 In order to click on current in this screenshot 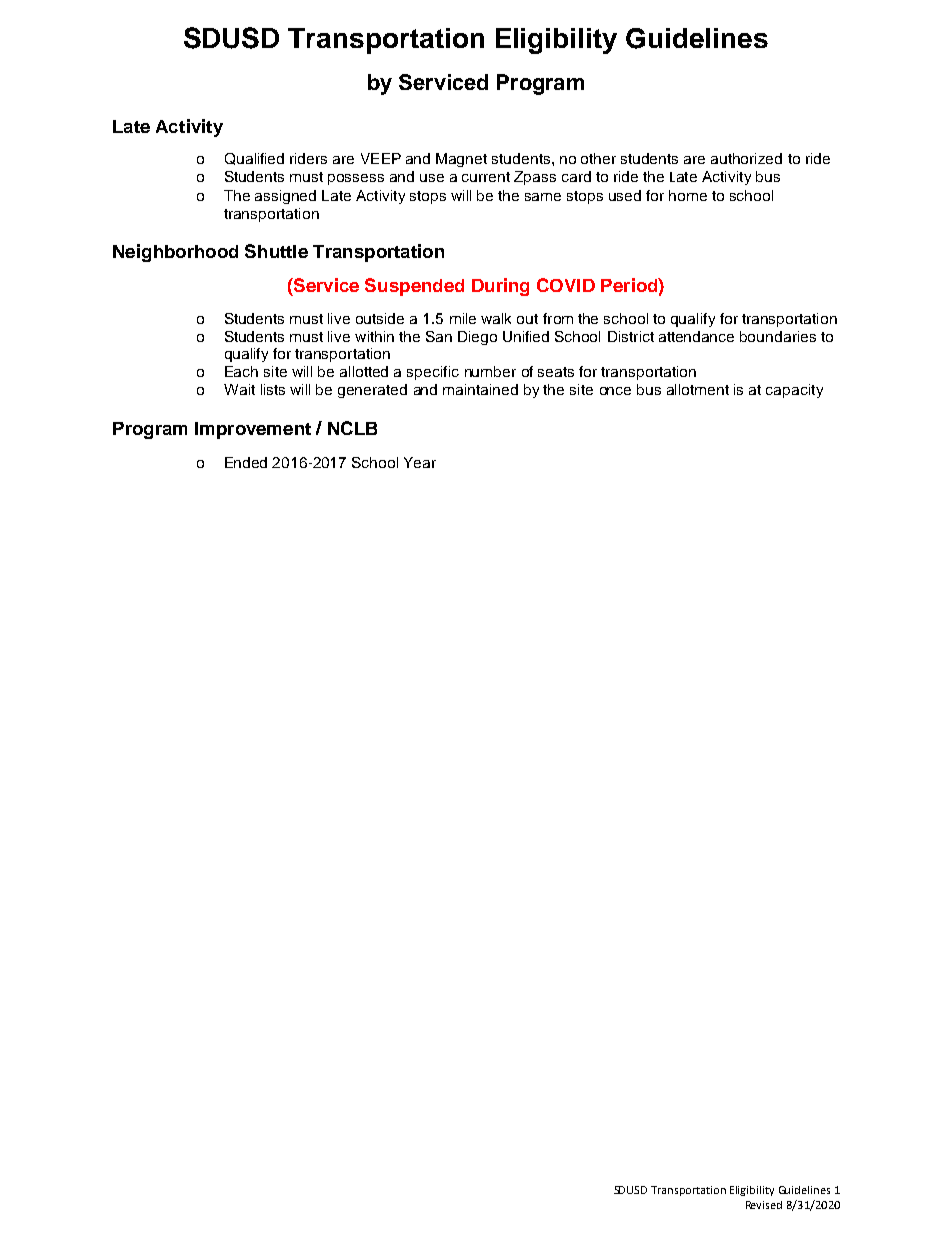, I will do `click(486, 177)`.
